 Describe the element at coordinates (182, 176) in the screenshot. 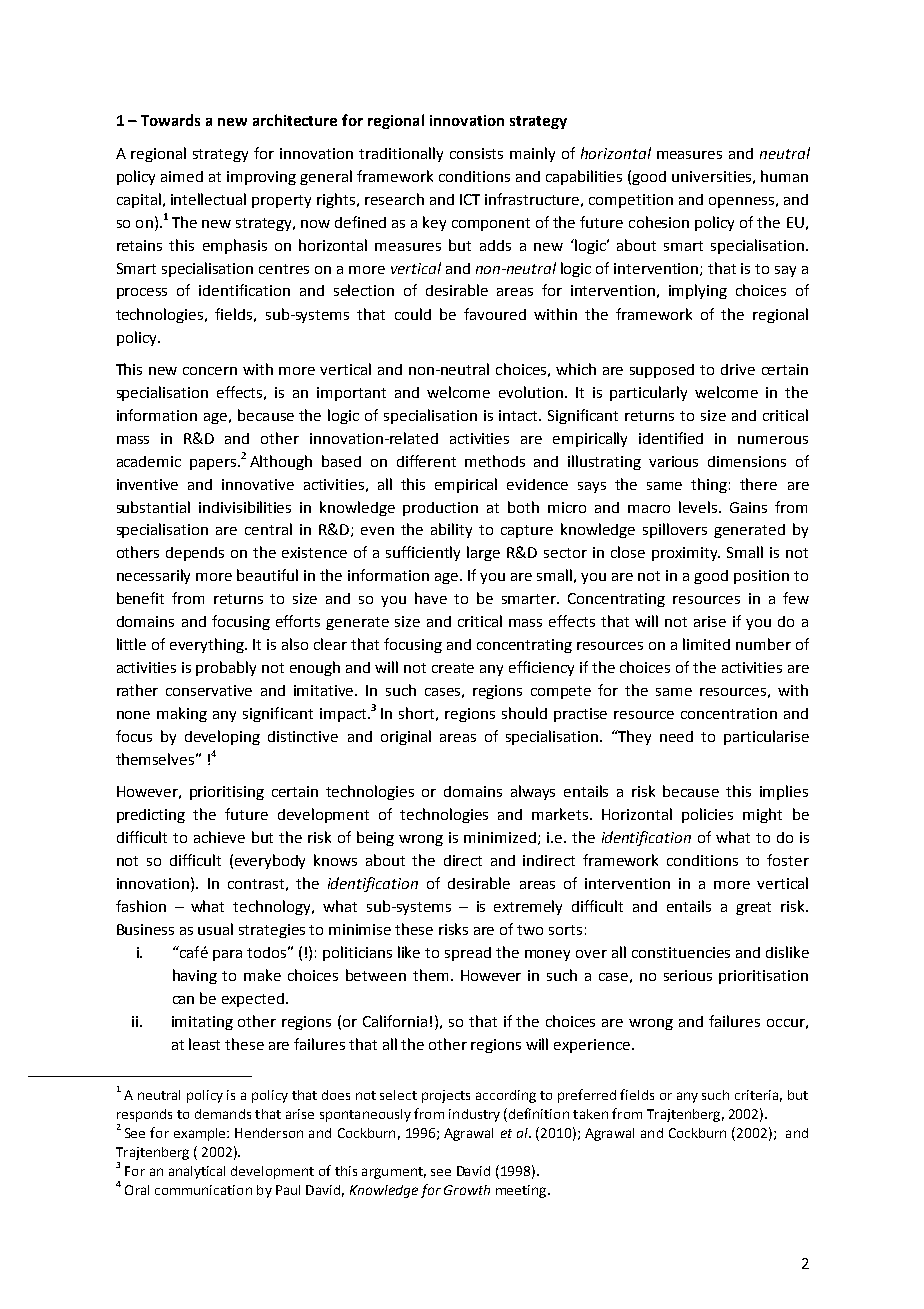

I see `aimed` at that location.
